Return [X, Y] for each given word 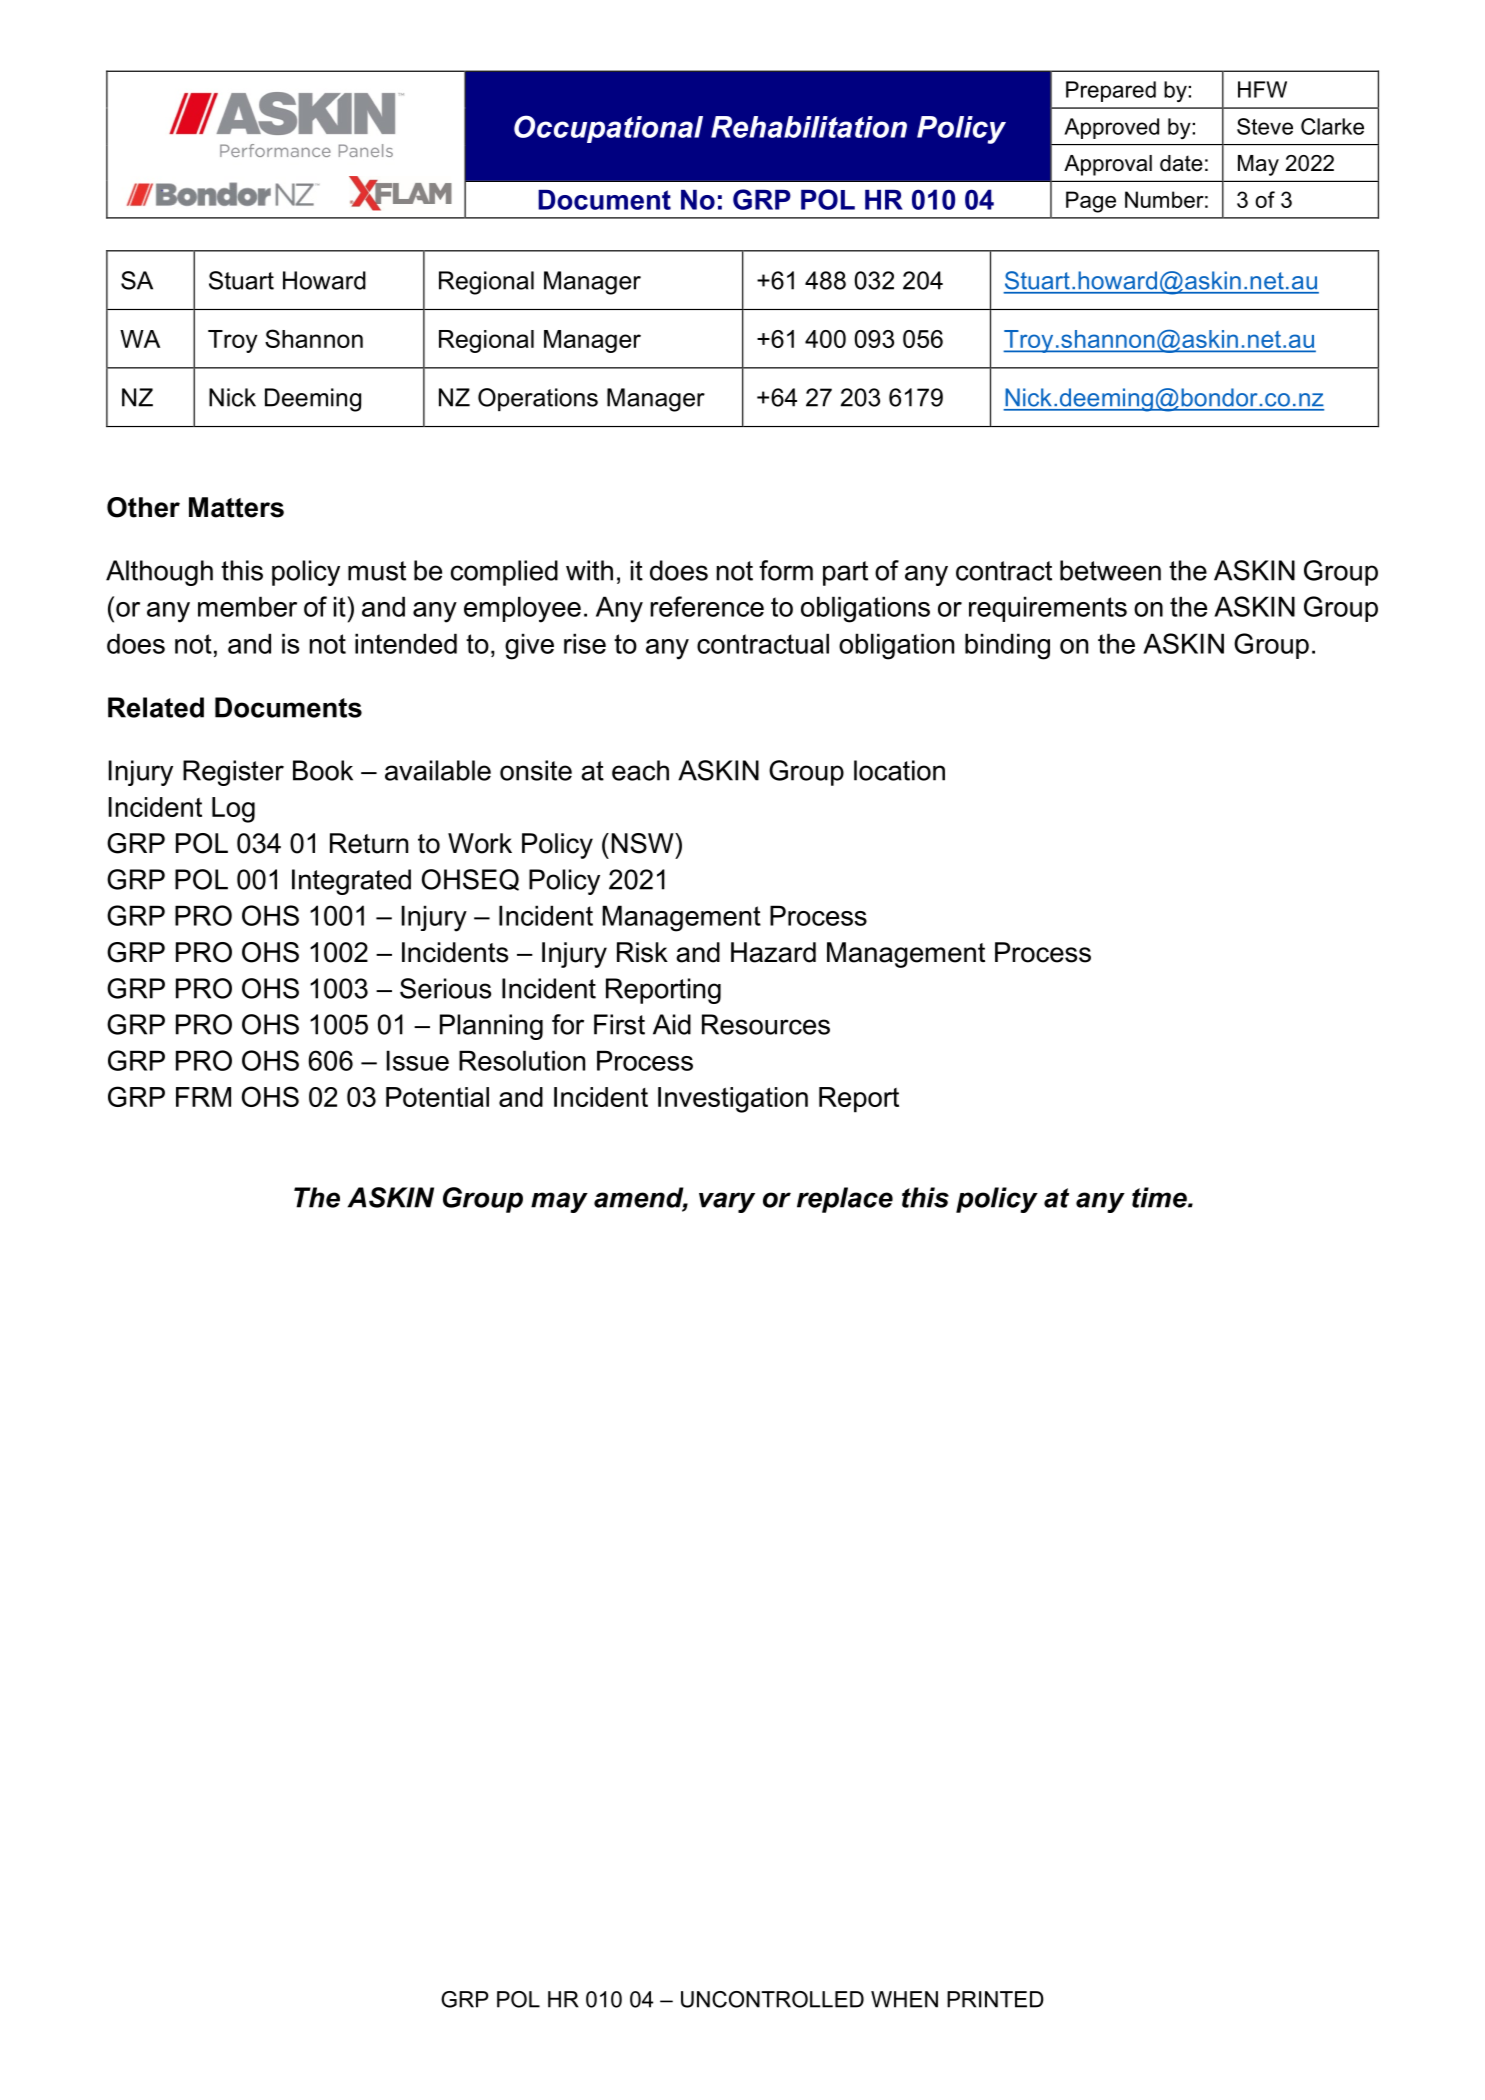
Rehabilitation [809, 127]
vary [727, 1202]
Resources [766, 1024]
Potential [437, 1097]
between [1110, 570]
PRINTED [995, 1999]
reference [707, 606]
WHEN [904, 1999]
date [1181, 163]
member [247, 606]
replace [845, 1200]
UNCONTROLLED [772, 1999]
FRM [203, 1097]
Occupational [608, 129]
